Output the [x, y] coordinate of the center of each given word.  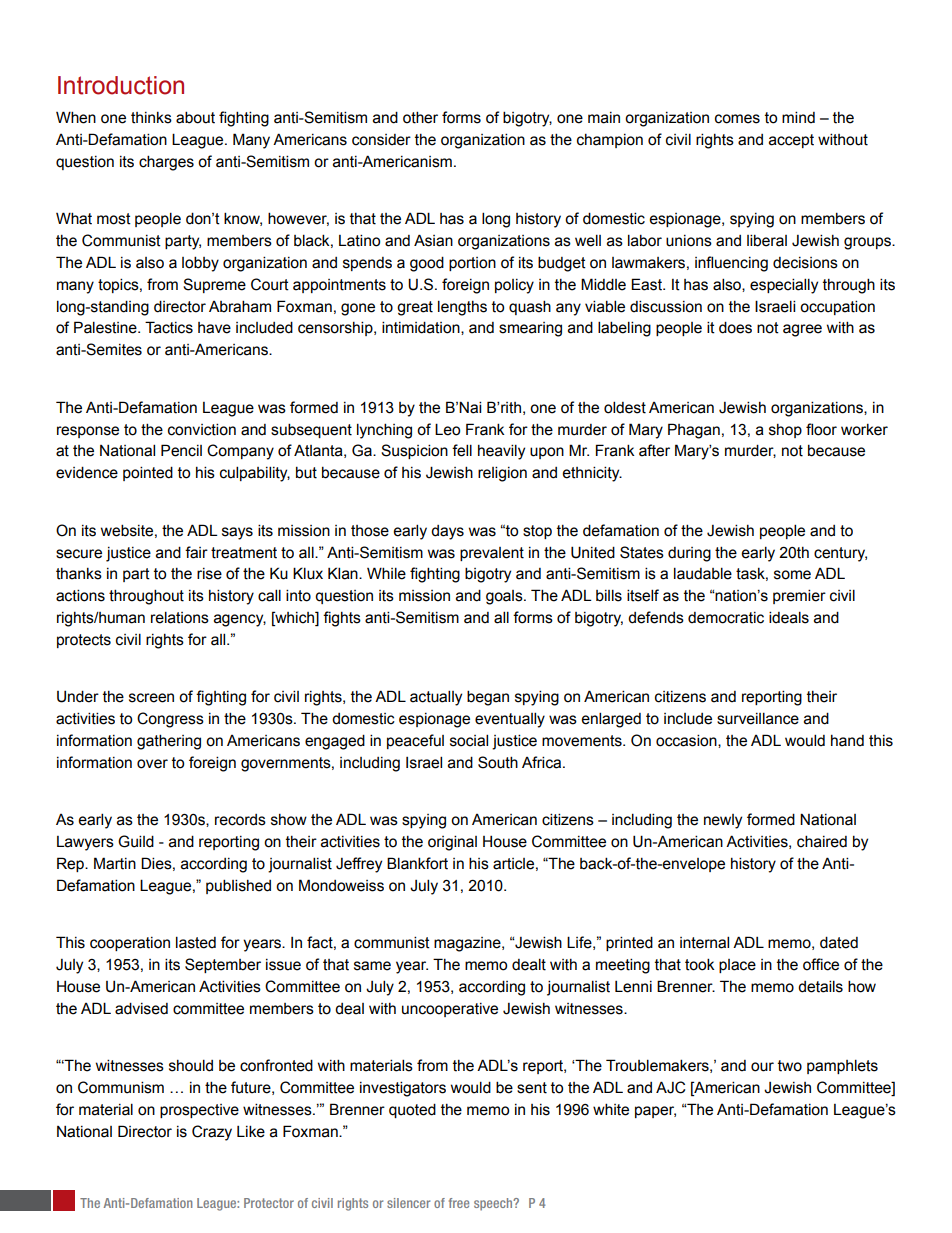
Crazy [212, 1133]
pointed [148, 473]
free [459, 1203]
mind [798, 117]
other [420, 117]
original [452, 843]
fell [462, 450]
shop [785, 431]
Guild [136, 841]
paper [655, 1112]
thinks [151, 118]
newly [723, 821]
